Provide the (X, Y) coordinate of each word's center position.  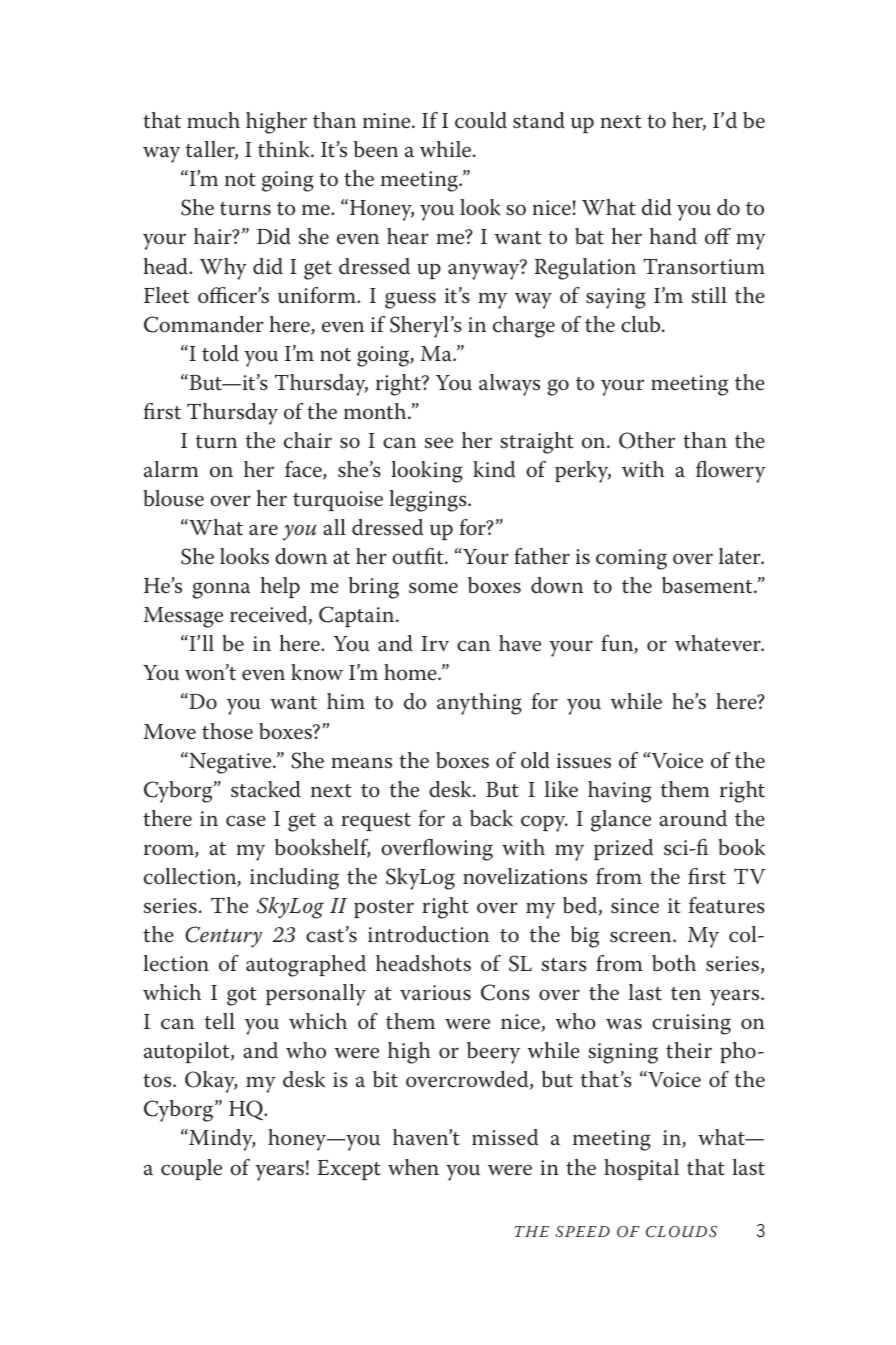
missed (505, 1137)
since (635, 906)
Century (223, 937)
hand (673, 236)
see (439, 443)
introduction (428, 934)
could (481, 120)
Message (183, 617)
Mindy (221, 1140)
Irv (435, 643)
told (220, 353)
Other (647, 440)
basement (708, 585)
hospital (641, 1169)
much (213, 120)
